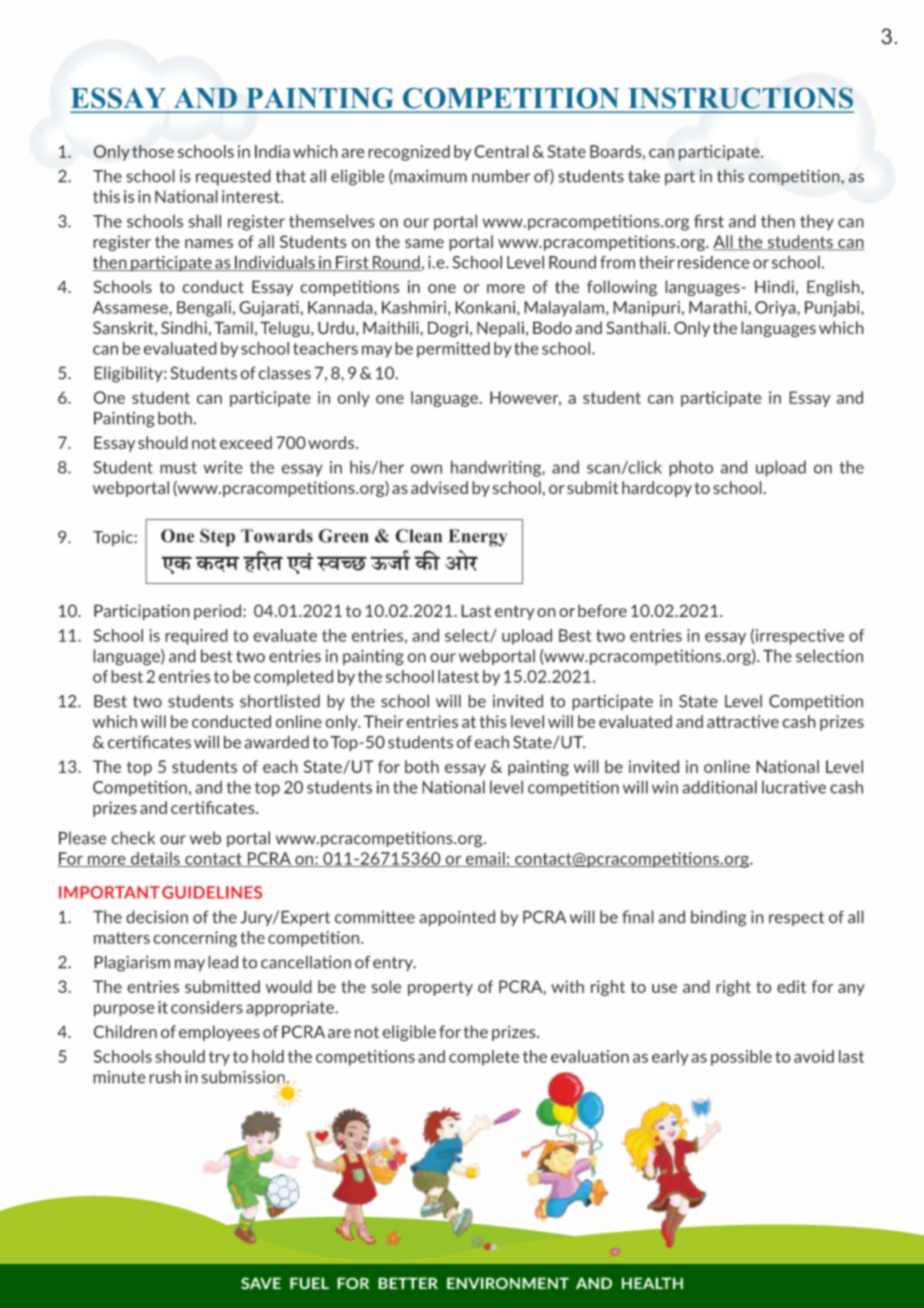 The height and width of the image is (1308, 924). I want to click on latest, so click(458, 676).
